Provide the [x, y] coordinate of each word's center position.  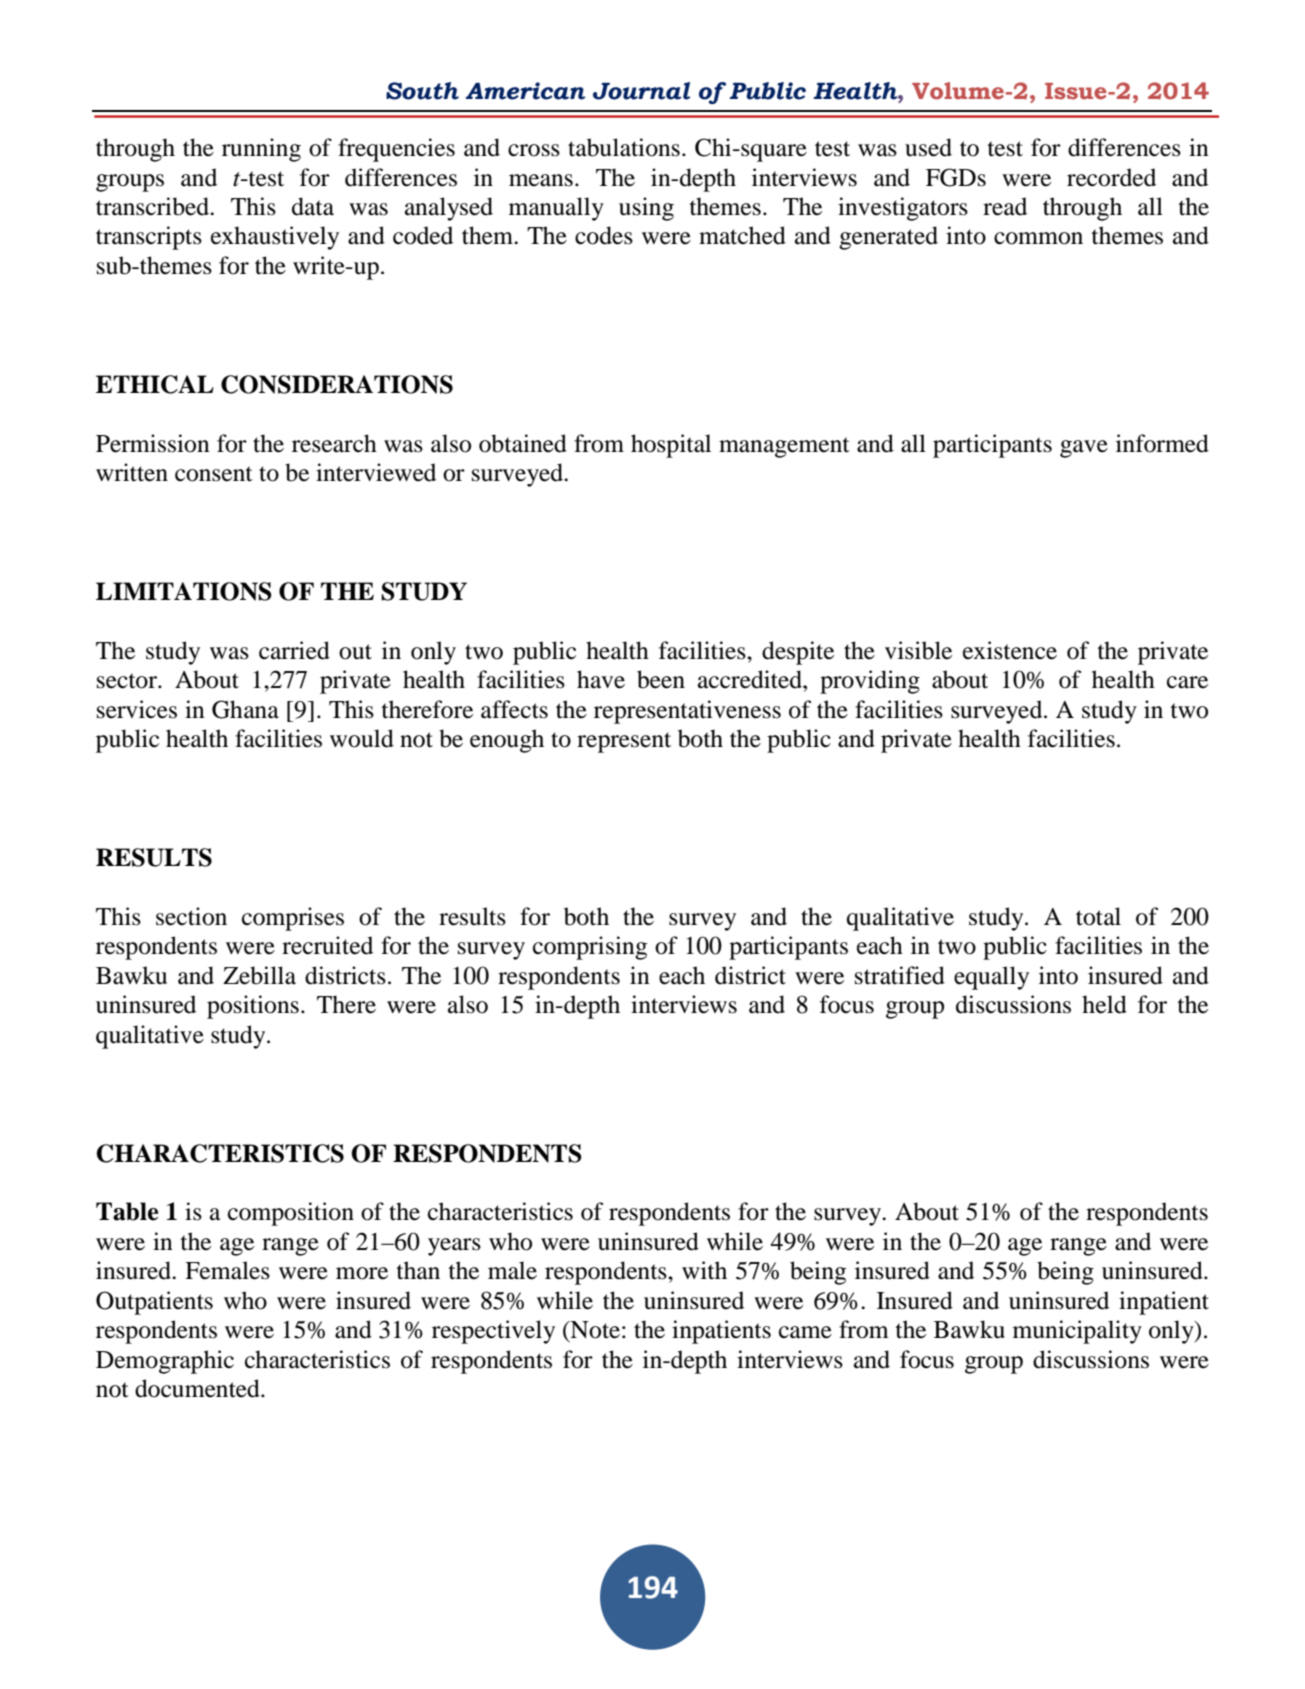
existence [1010, 650]
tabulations [624, 147]
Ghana [245, 709]
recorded [1111, 177]
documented [198, 1388]
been [661, 679]
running [261, 150]
